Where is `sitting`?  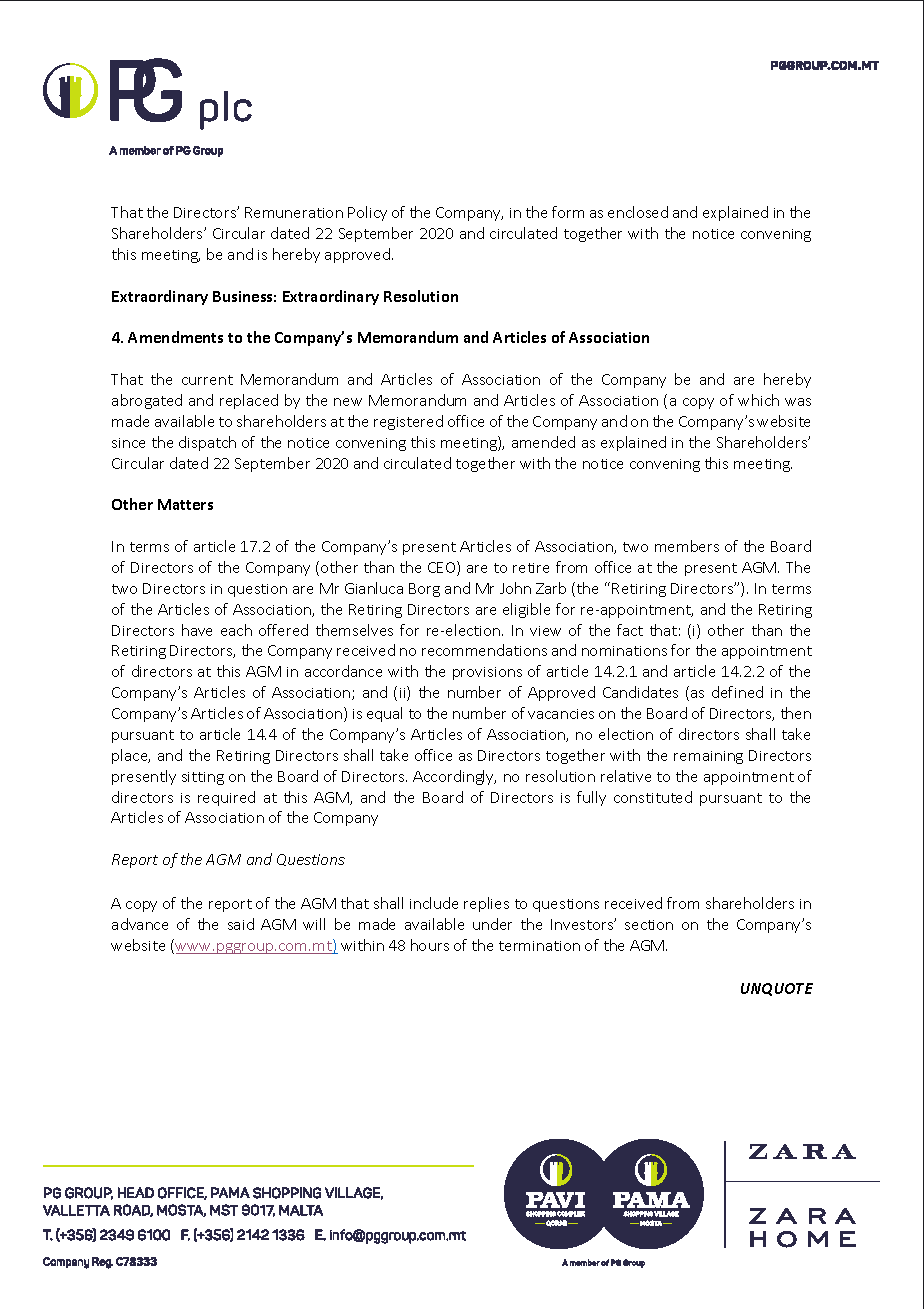
sitting is located at coordinates (203, 778).
